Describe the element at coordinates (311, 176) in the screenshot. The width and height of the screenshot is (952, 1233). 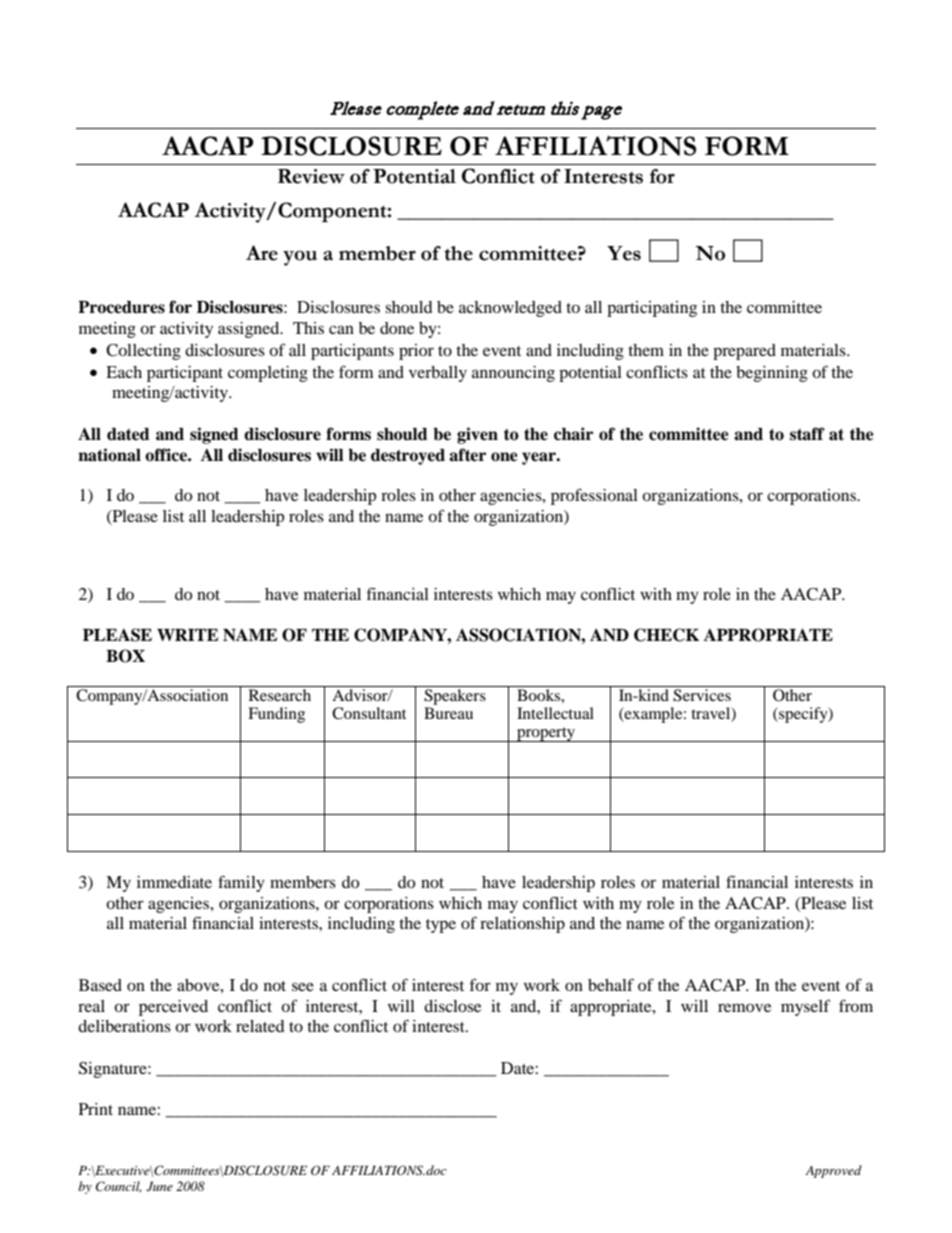
I see `Review` at that location.
